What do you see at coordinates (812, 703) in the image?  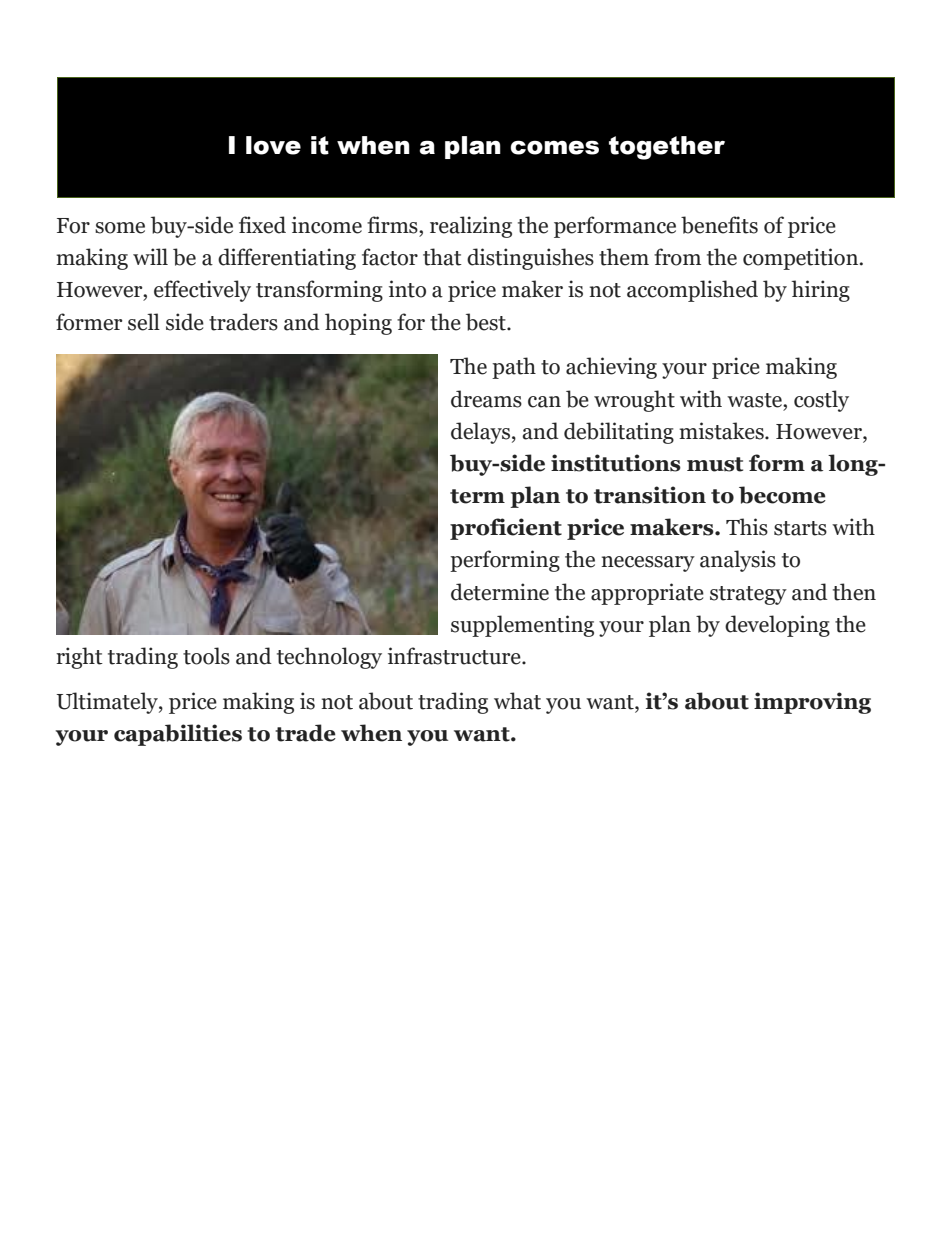 I see `improving` at bounding box center [812, 703].
